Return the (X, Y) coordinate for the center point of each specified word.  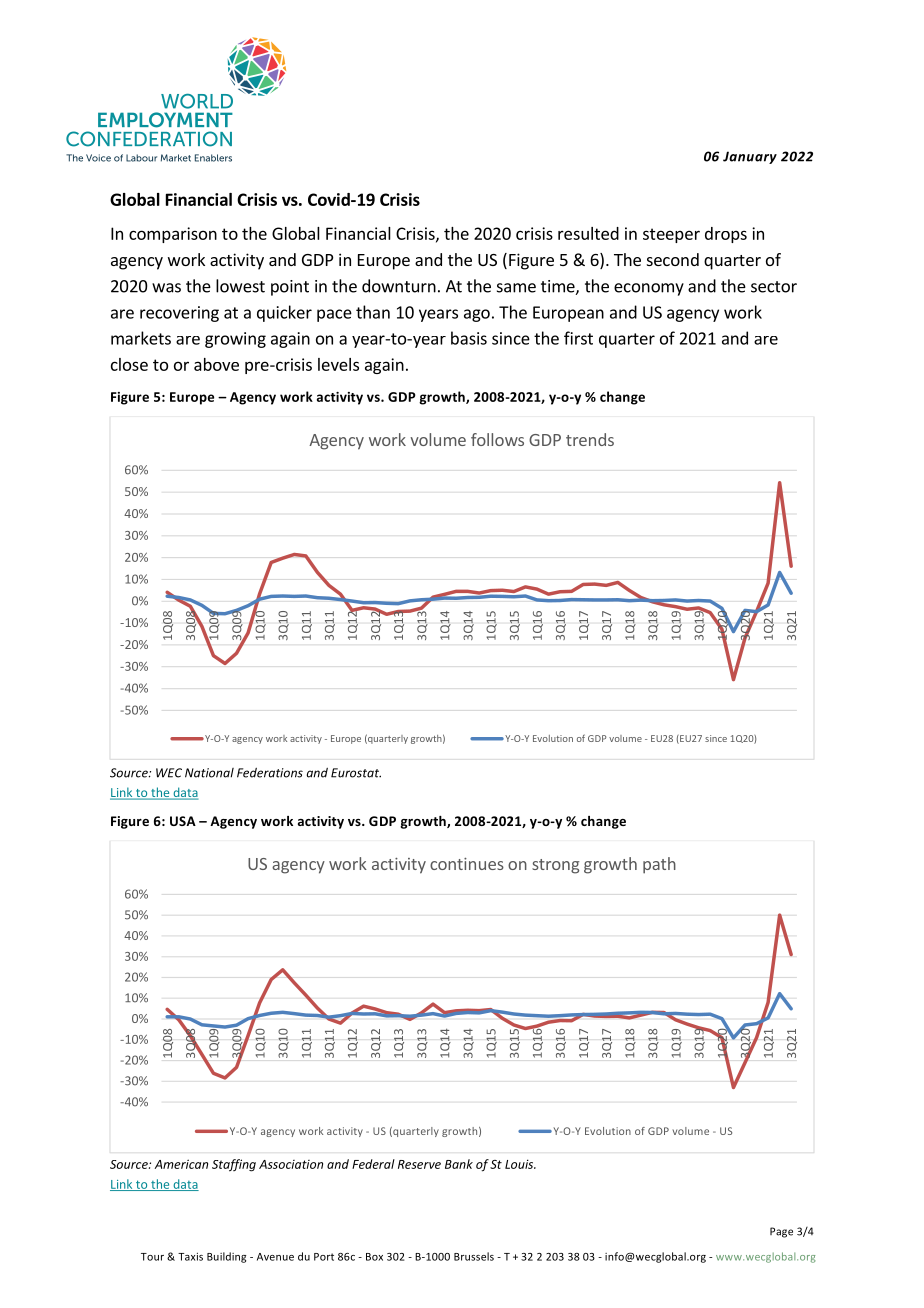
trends (590, 439)
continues (467, 864)
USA (183, 821)
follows (497, 439)
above (216, 364)
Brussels (474, 1256)
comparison (173, 235)
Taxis (190, 1256)
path (659, 865)
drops (726, 235)
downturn (399, 286)
